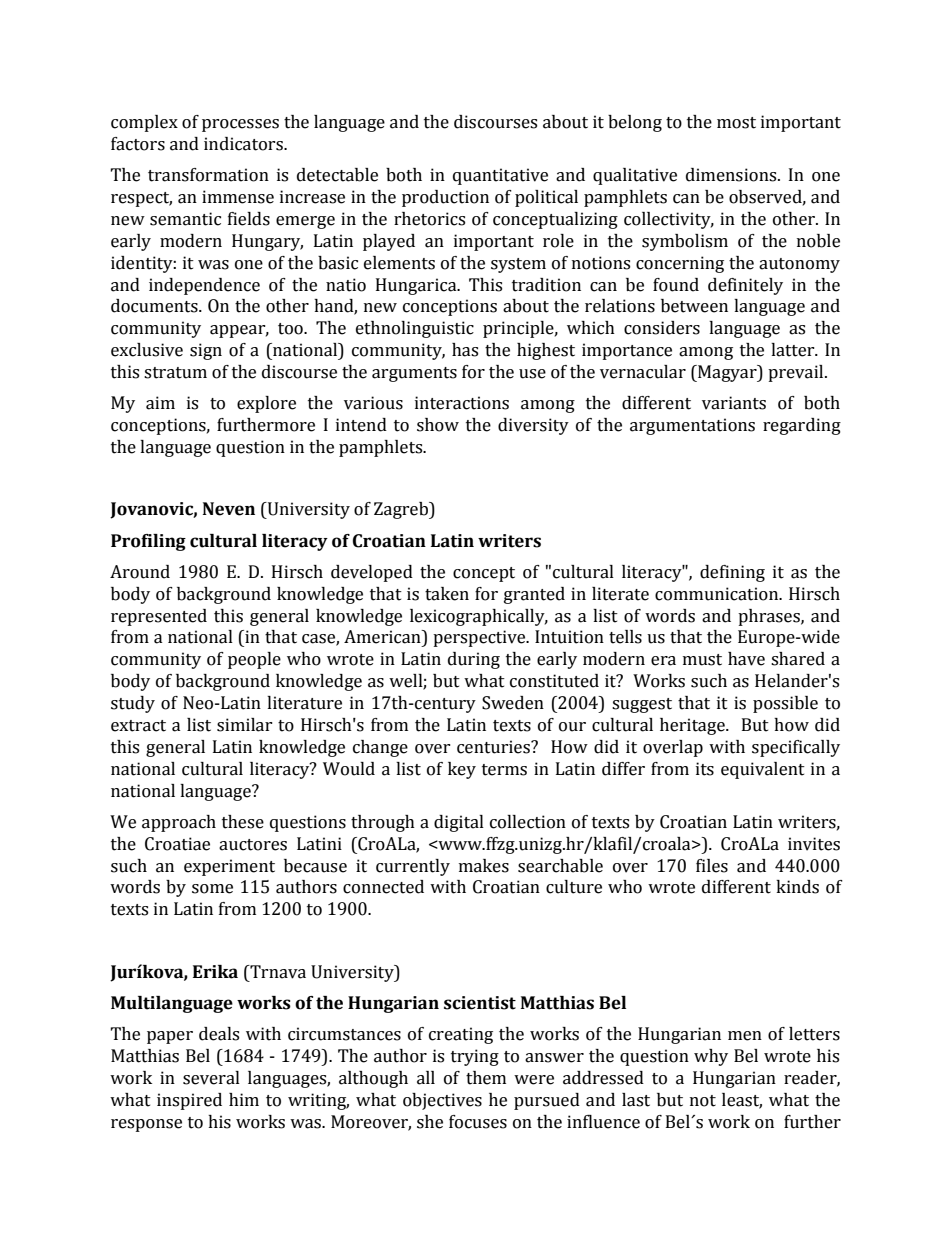 The image size is (952, 1233). What do you see at coordinates (500, 176) in the page?
I see `quantitative` at bounding box center [500, 176].
